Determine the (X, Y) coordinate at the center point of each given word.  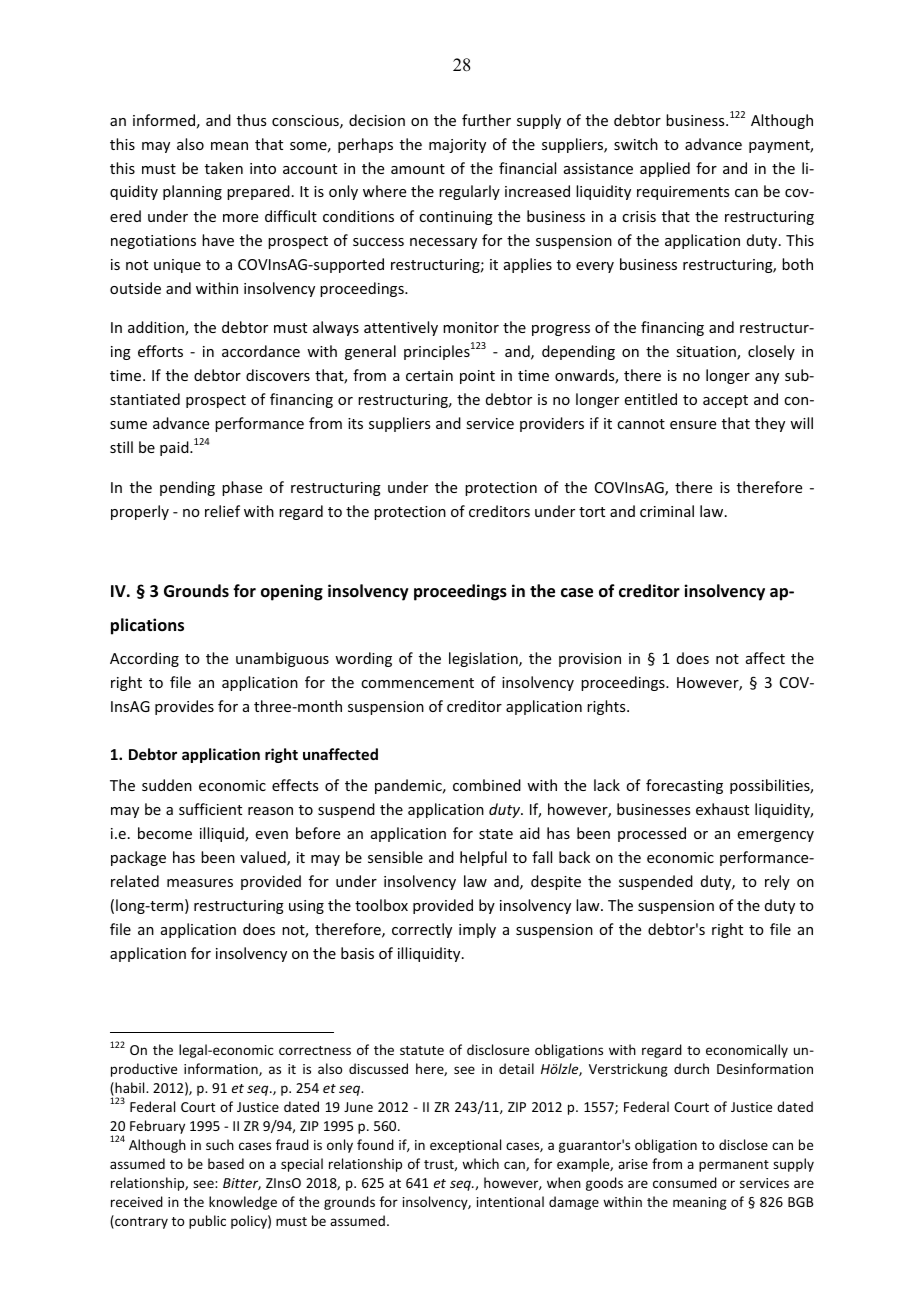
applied (665, 169)
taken (224, 168)
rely (777, 882)
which (480, 1163)
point (477, 377)
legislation (484, 659)
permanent (734, 1166)
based (226, 1163)
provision (590, 660)
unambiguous (282, 659)
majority (457, 146)
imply (477, 930)
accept (725, 401)
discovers (278, 375)
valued (264, 858)
